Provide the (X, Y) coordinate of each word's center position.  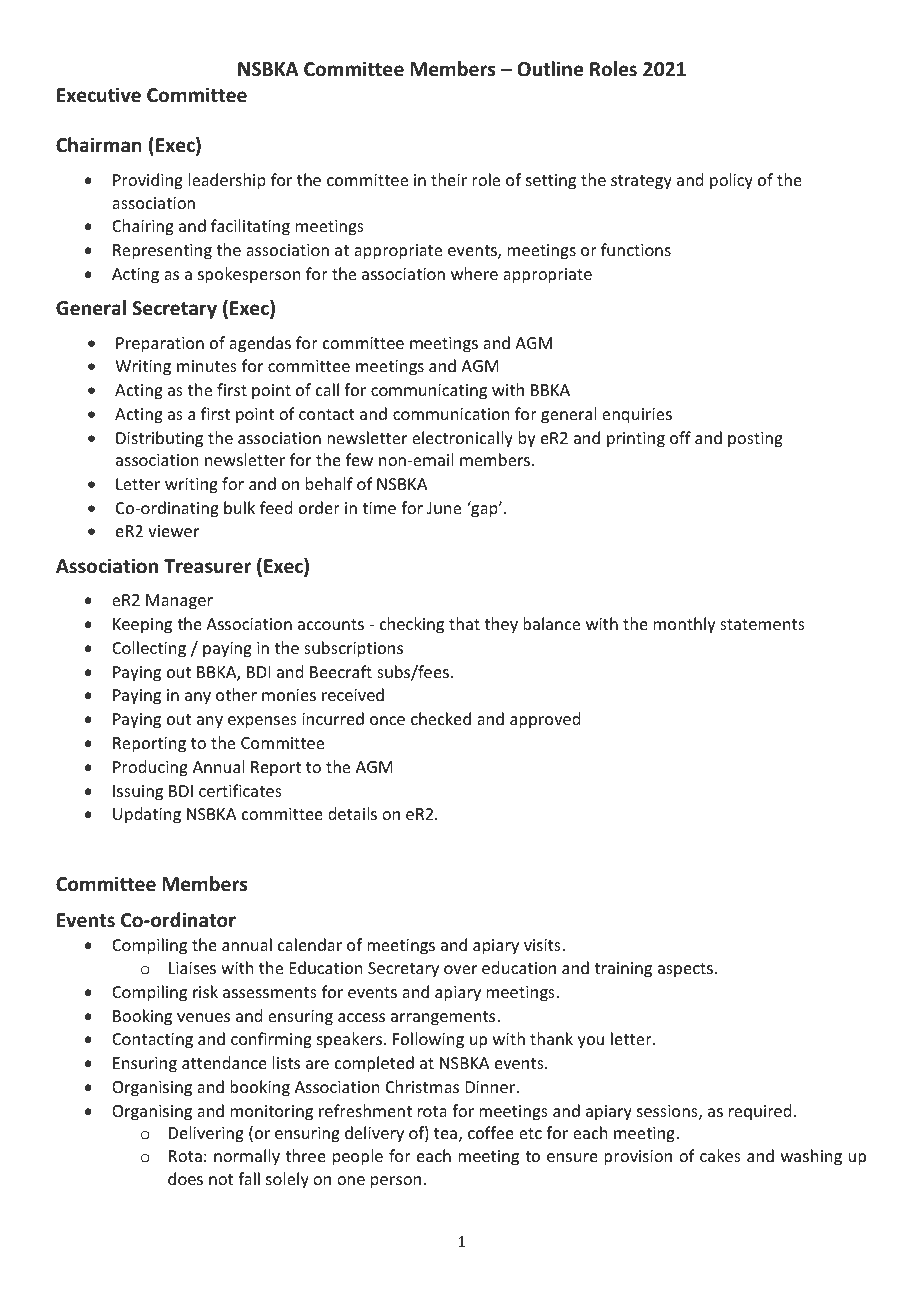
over (460, 969)
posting (755, 440)
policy (731, 181)
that (464, 623)
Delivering (206, 1134)
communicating (429, 392)
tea (445, 1133)
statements (762, 624)
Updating (147, 815)
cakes (720, 1155)
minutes (207, 366)
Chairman (99, 145)
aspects (685, 970)
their (449, 179)
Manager (179, 602)
